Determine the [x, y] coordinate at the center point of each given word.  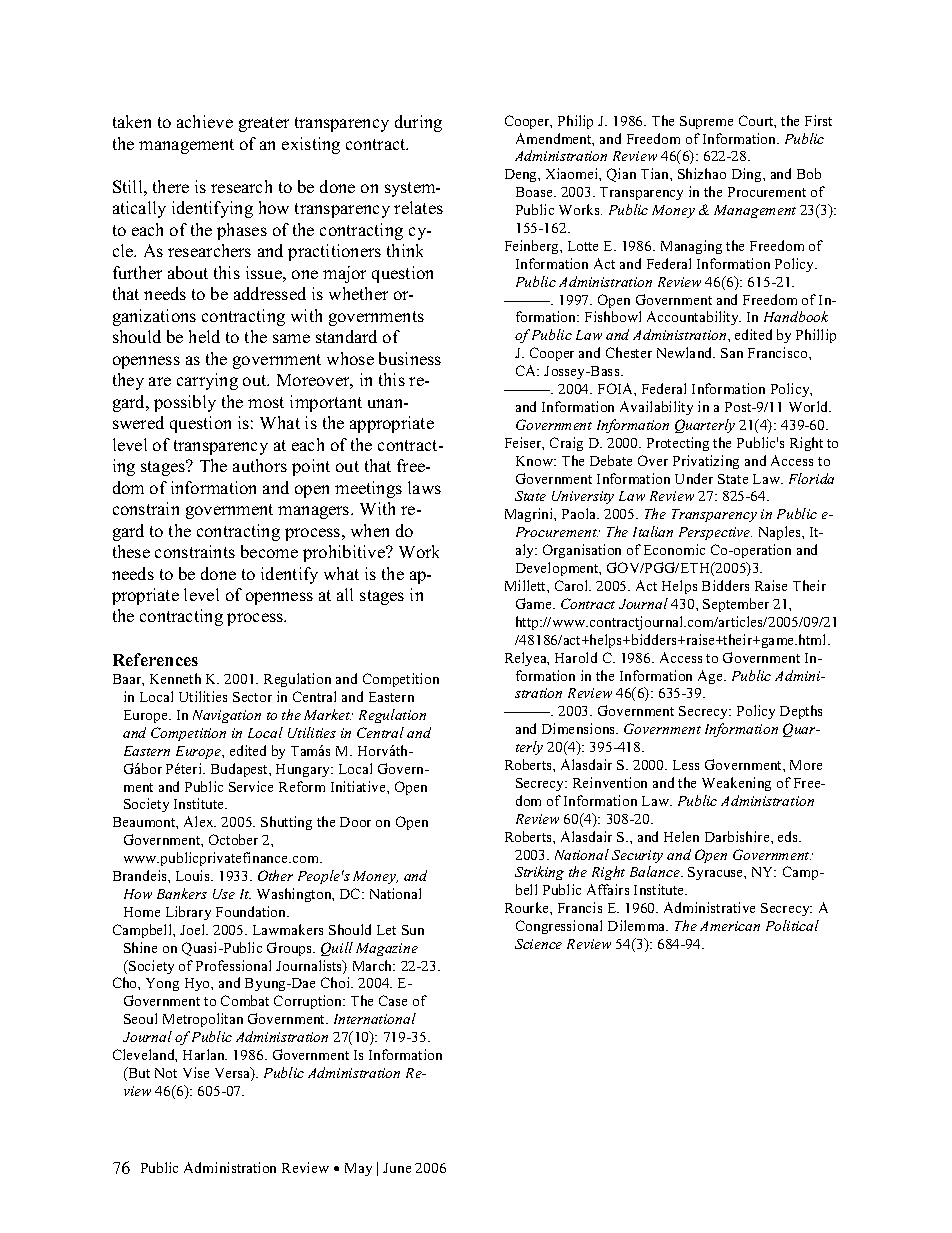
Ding [748, 175]
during [418, 123]
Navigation [227, 716]
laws [424, 487]
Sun [413, 930]
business [410, 358]
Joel [194, 929]
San [732, 353]
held [204, 336]
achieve [205, 121]
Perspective [715, 533]
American [730, 926]
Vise [196, 1072]
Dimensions [580, 728]
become [269, 551]
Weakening [736, 784]
